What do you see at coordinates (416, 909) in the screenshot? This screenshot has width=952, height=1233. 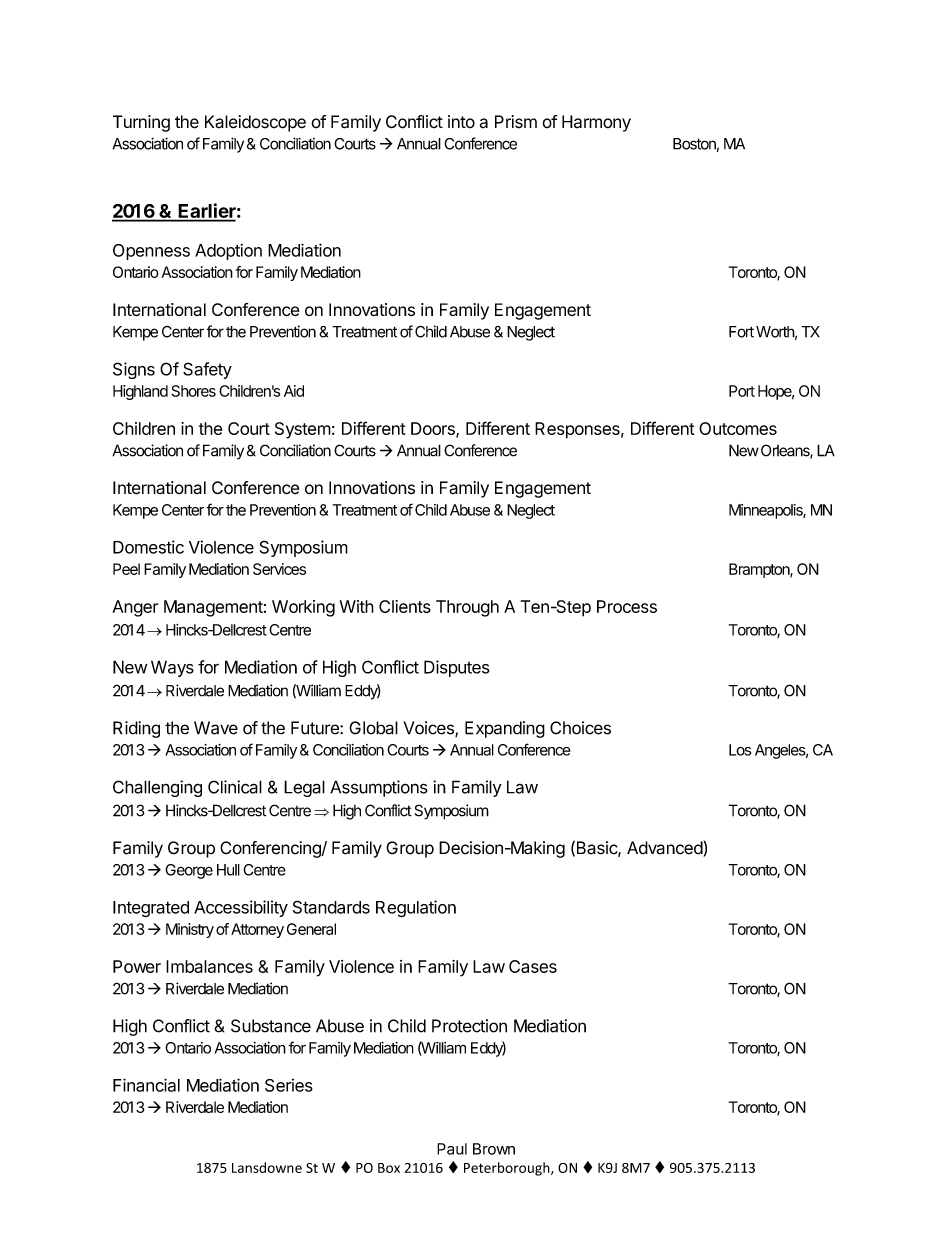 I see `Regulation` at bounding box center [416, 909].
